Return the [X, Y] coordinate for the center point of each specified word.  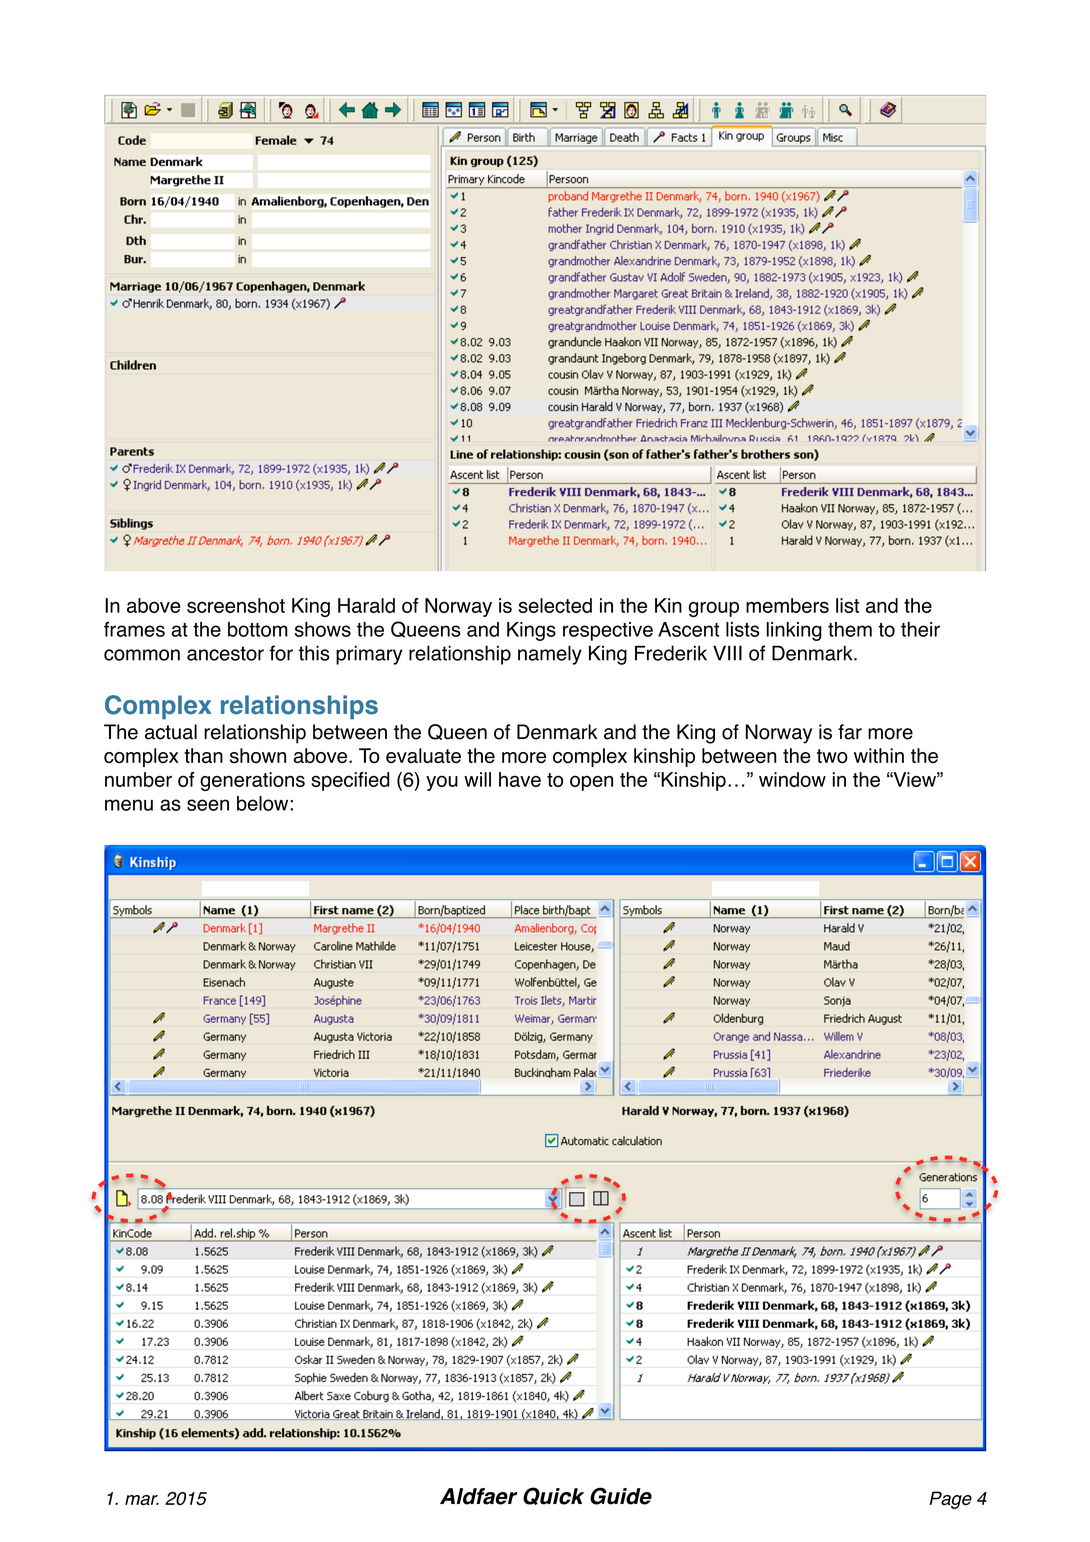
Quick [553, 1496]
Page [951, 1500]
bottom [258, 629]
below [264, 803]
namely [550, 655]
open [591, 783]
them [850, 629]
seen [208, 805]
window [792, 779]
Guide [621, 1496]
